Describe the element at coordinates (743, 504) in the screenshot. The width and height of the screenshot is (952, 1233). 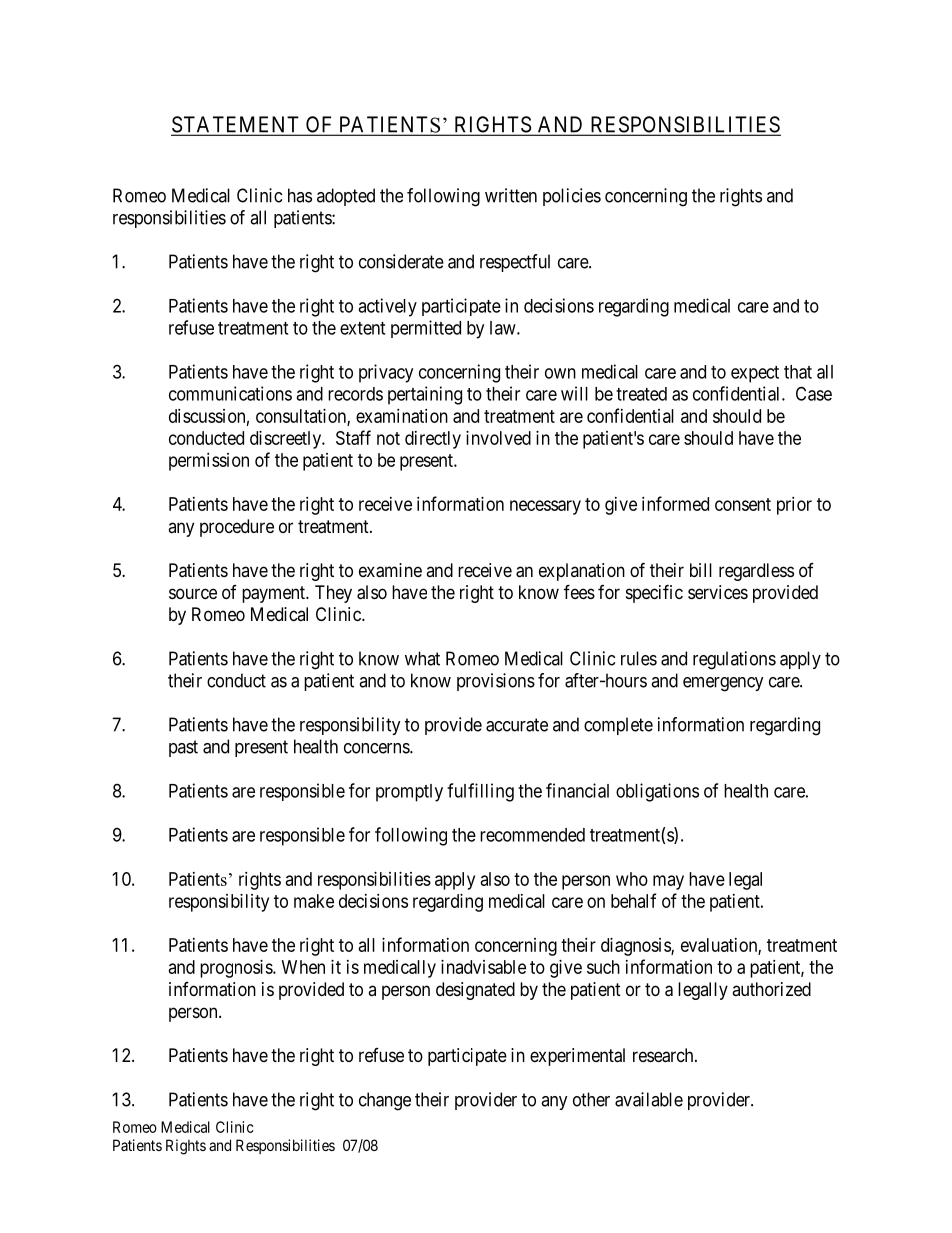
I see `consent` at that location.
